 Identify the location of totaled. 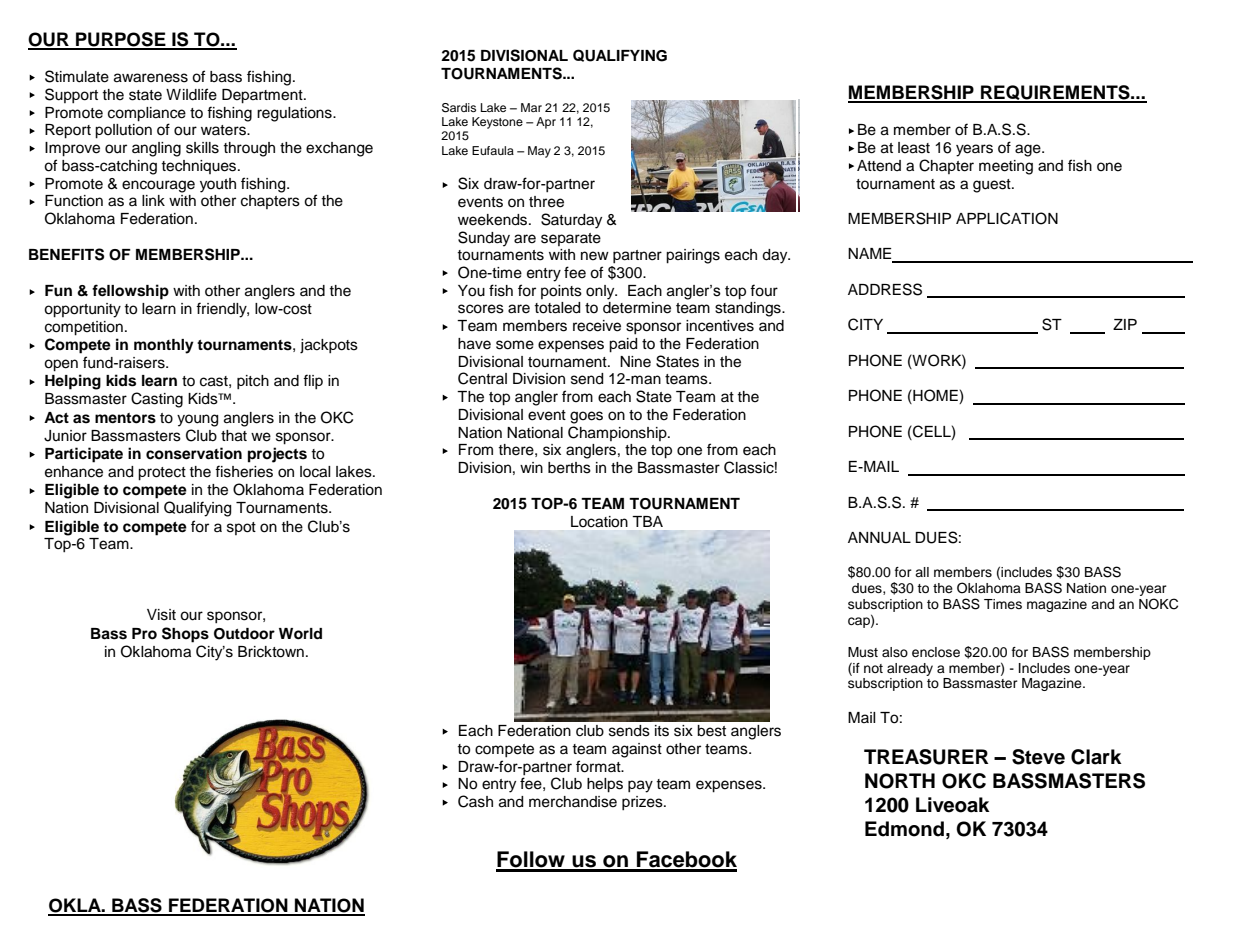
(557, 308).
